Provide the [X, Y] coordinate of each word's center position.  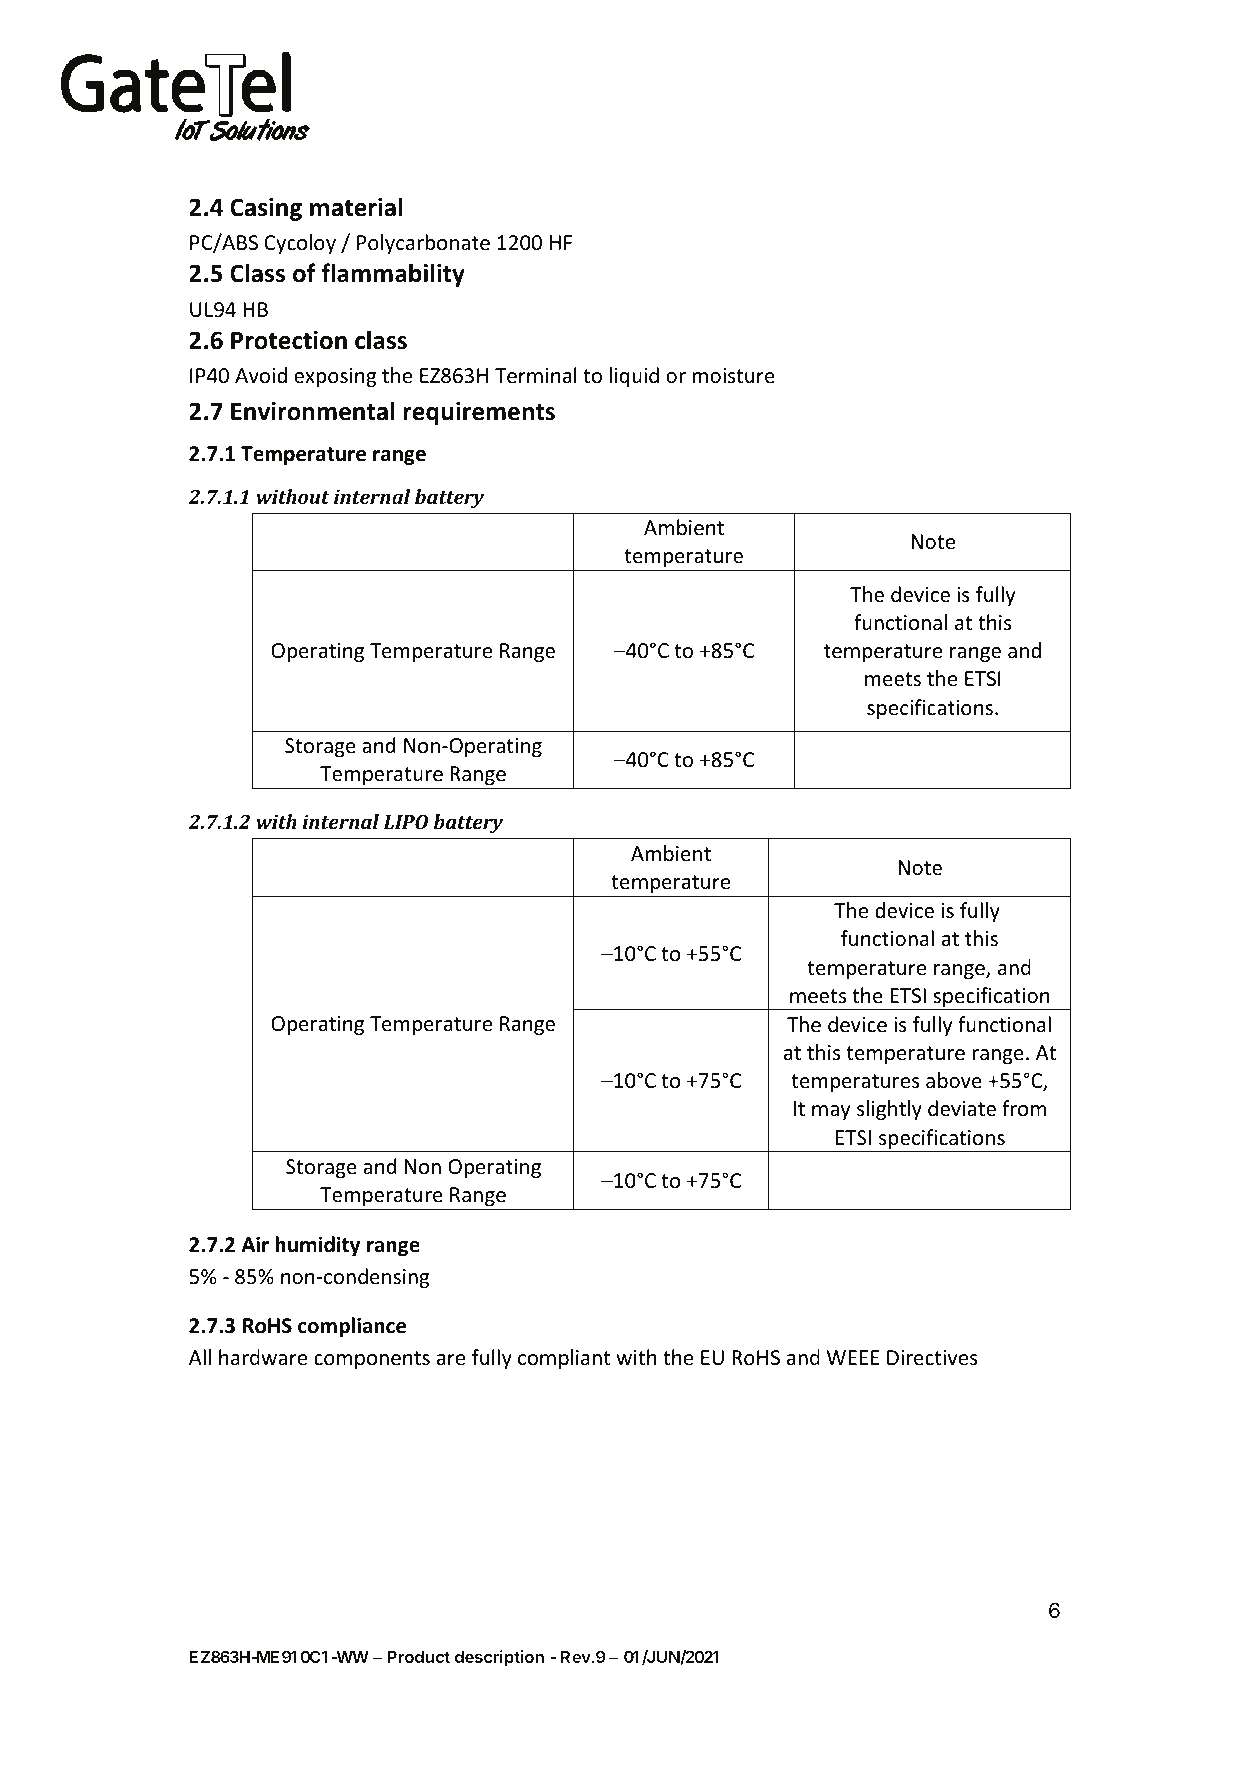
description [499, 1658]
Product [418, 1656]
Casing [266, 209]
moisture [733, 376]
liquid [634, 377]
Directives [932, 1357]
